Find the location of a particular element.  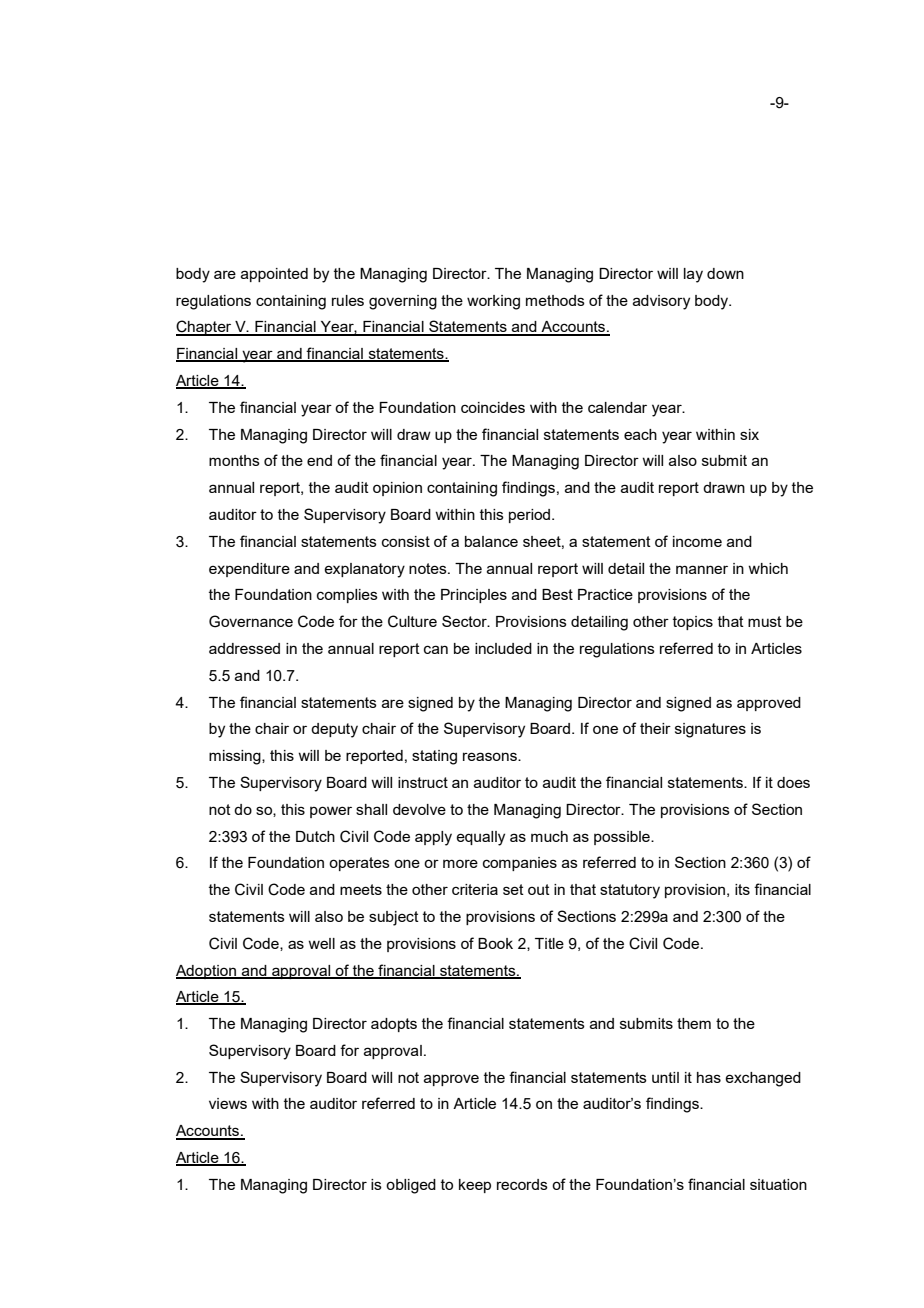

six is located at coordinates (749, 434).
